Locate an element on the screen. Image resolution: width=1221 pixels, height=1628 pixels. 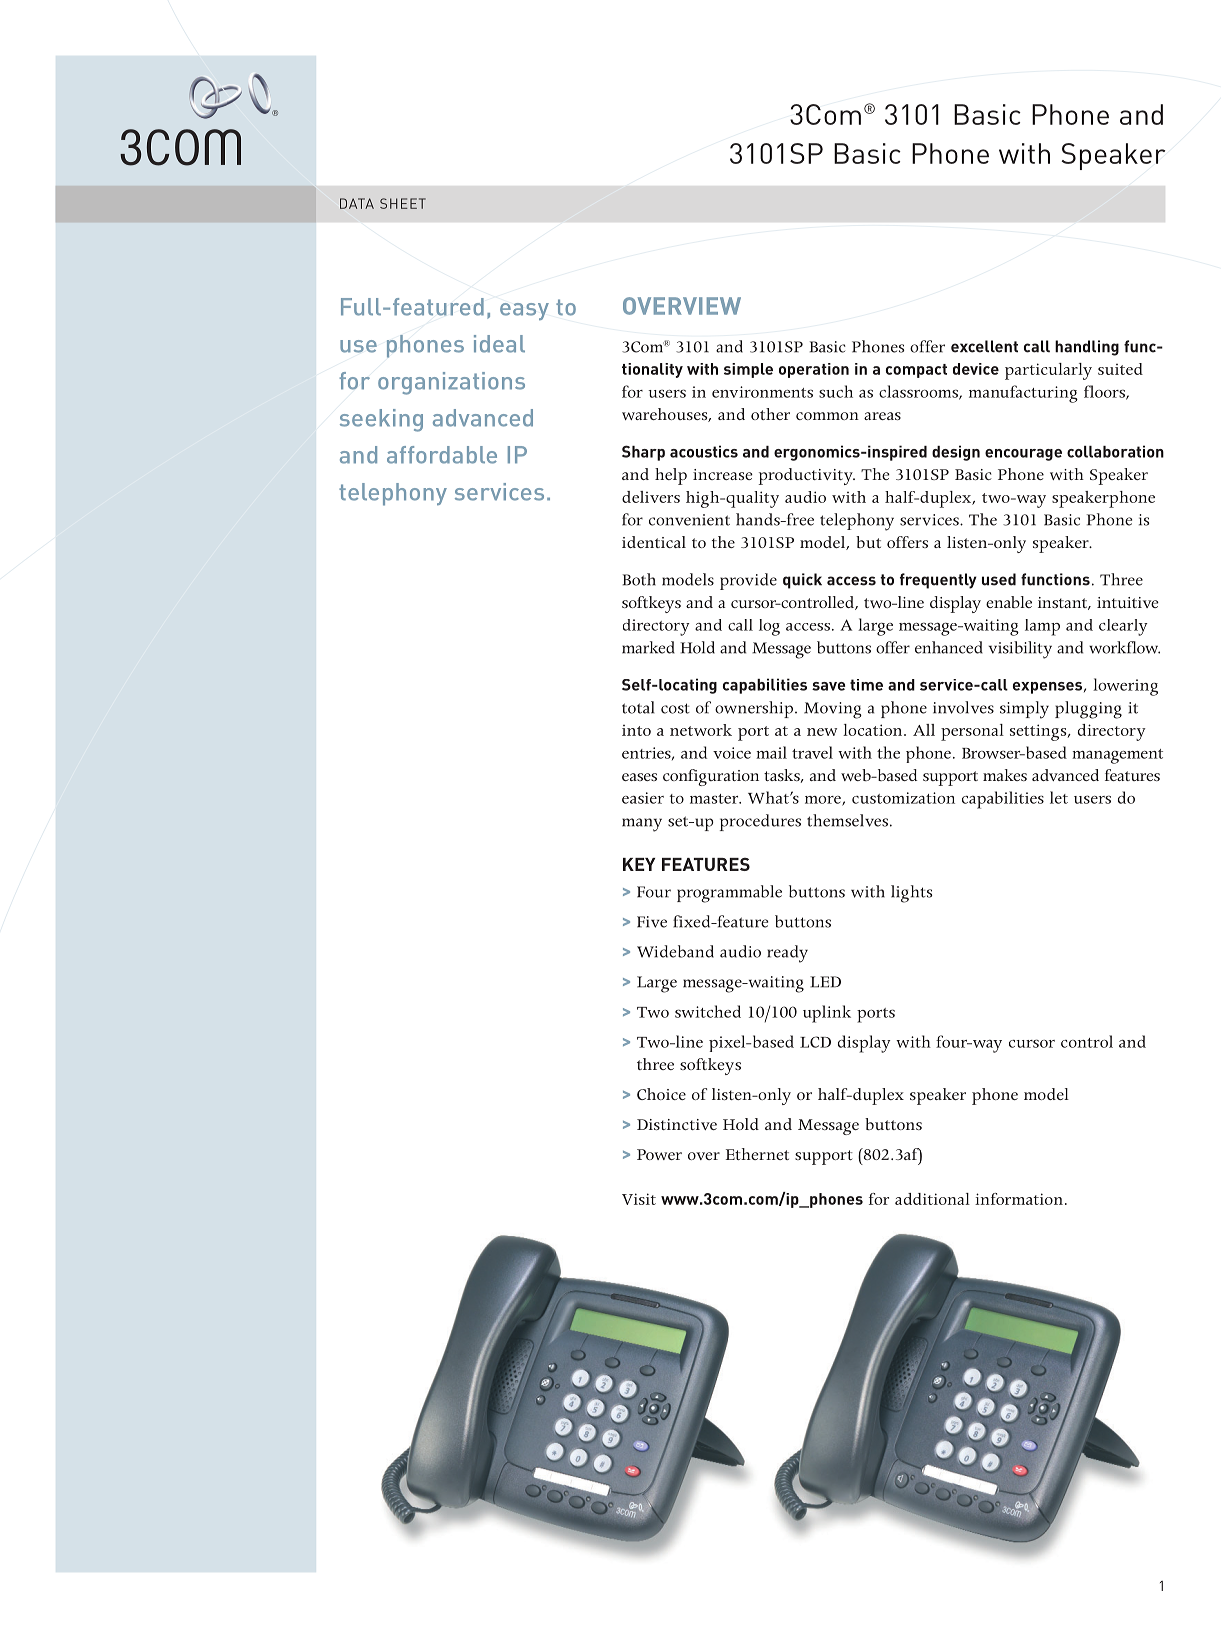
SHEET is located at coordinates (403, 203).
